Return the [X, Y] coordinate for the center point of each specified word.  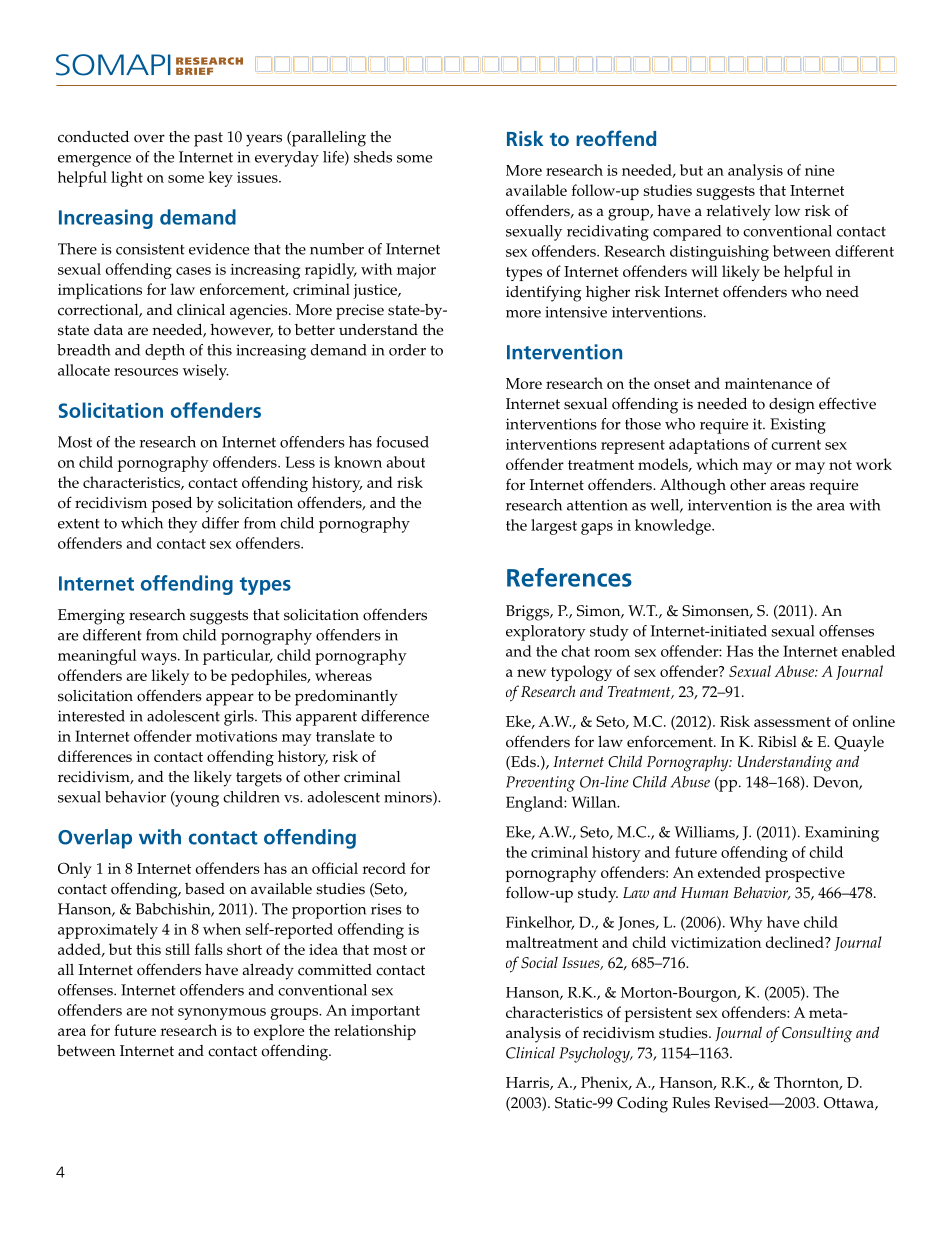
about [406, 462]
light [127, 179]
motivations [236, 736]
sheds [373, 157]
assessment [792, 722]
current [796, 445]
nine [819, 170]
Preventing [540, 784]
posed [172, 504]
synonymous [222, 1014]
